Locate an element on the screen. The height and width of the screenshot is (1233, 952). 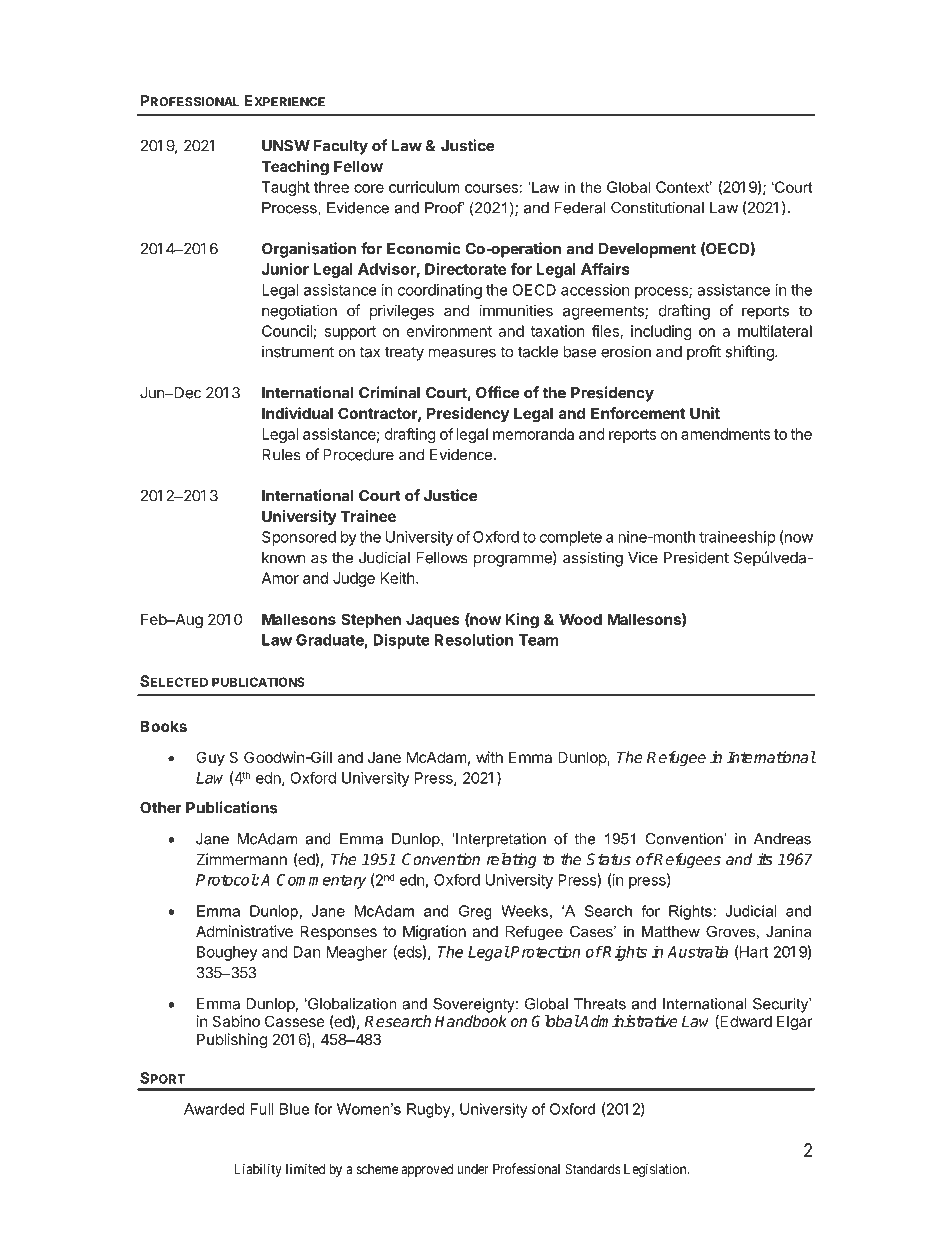
President is located at coordinates (696, 557).
